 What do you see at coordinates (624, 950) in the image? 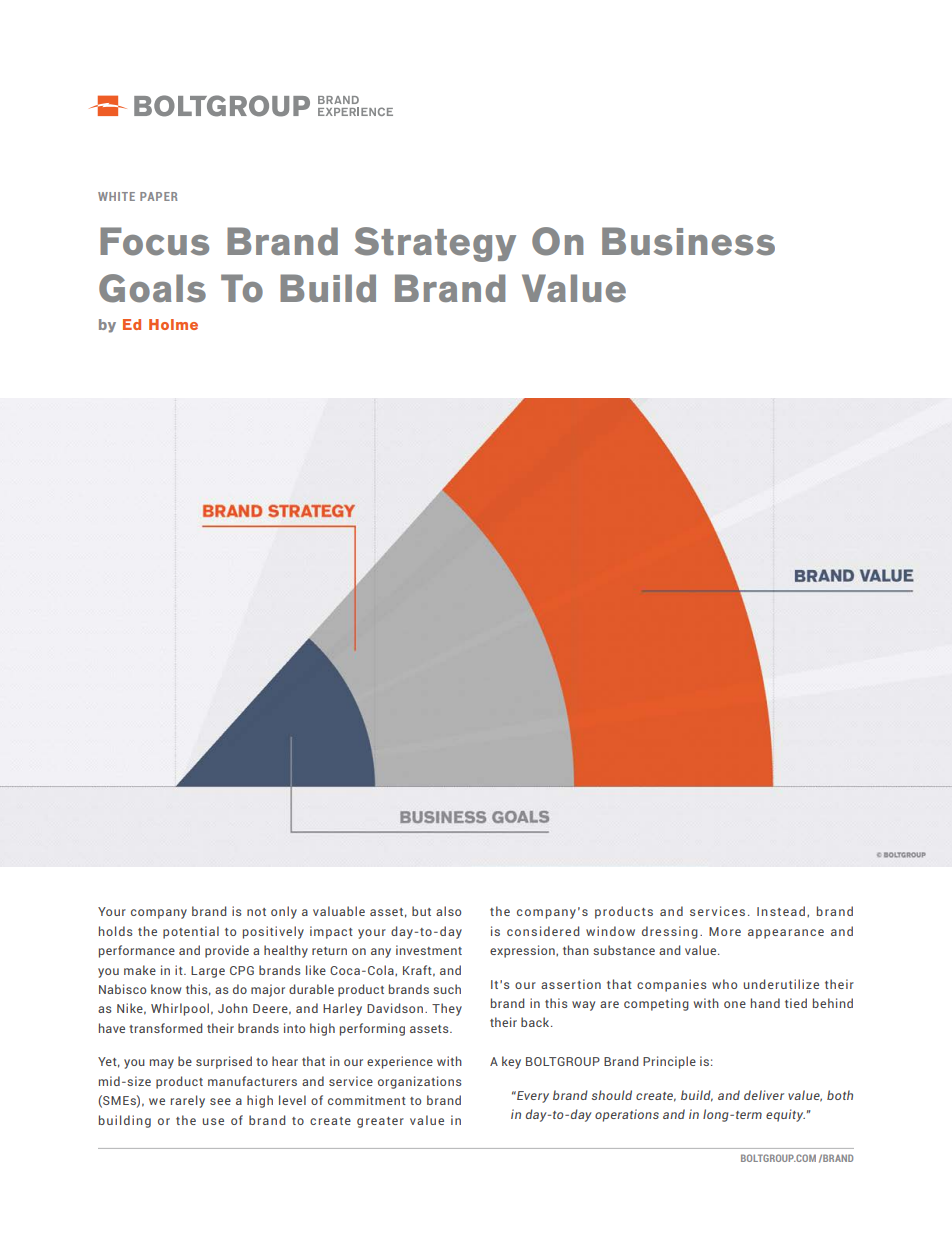
I see `substance` at bounding box center [624, 950].
